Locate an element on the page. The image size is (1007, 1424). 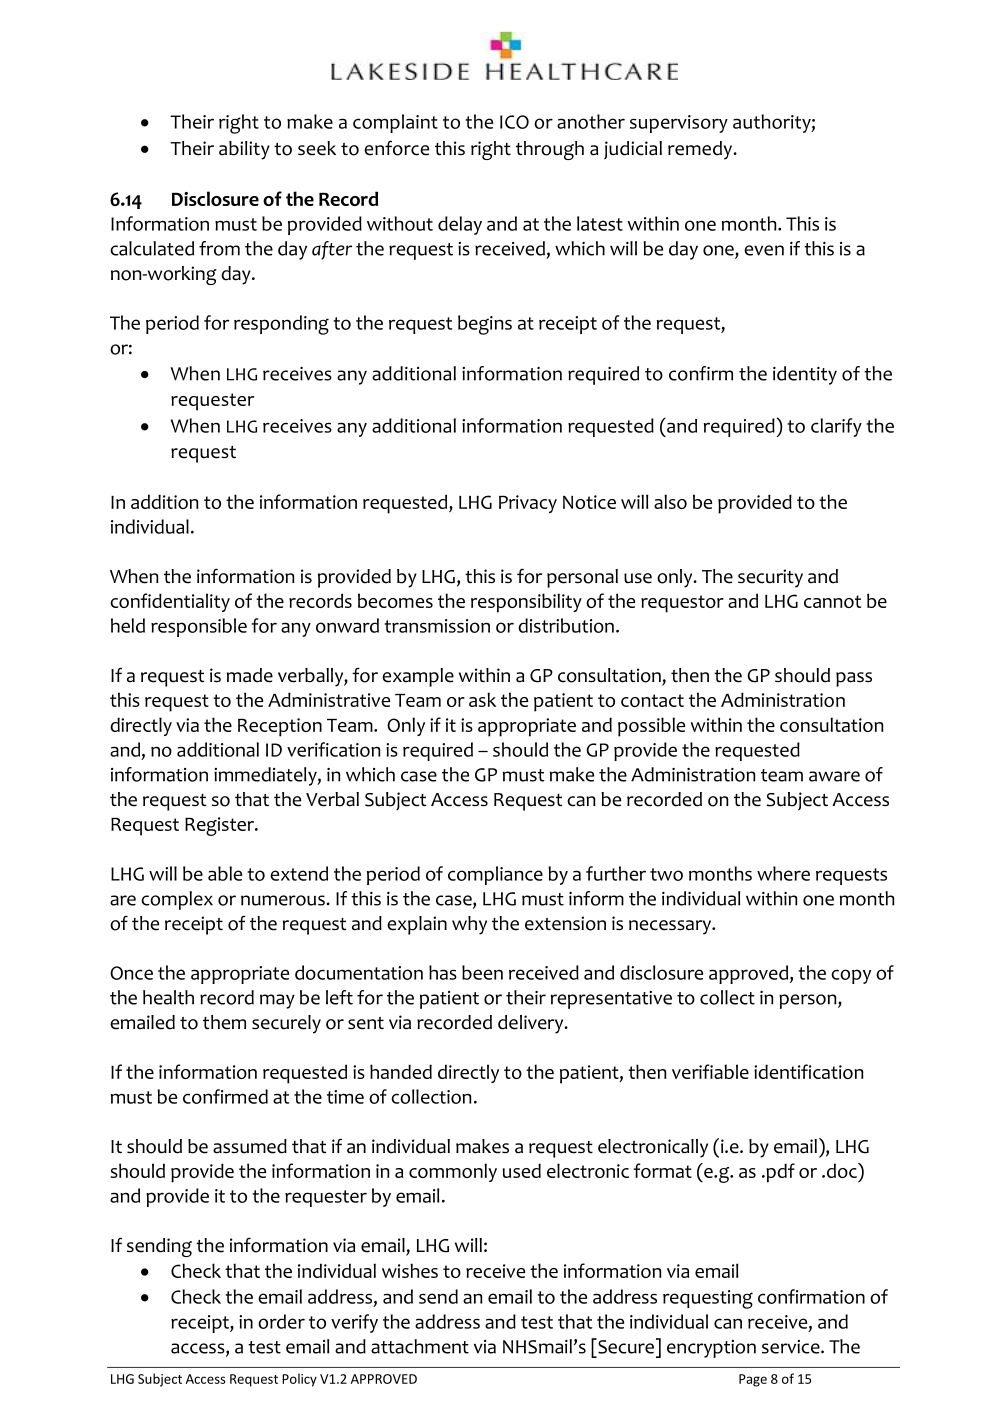
clarify is located at coordinates (836, 427).
